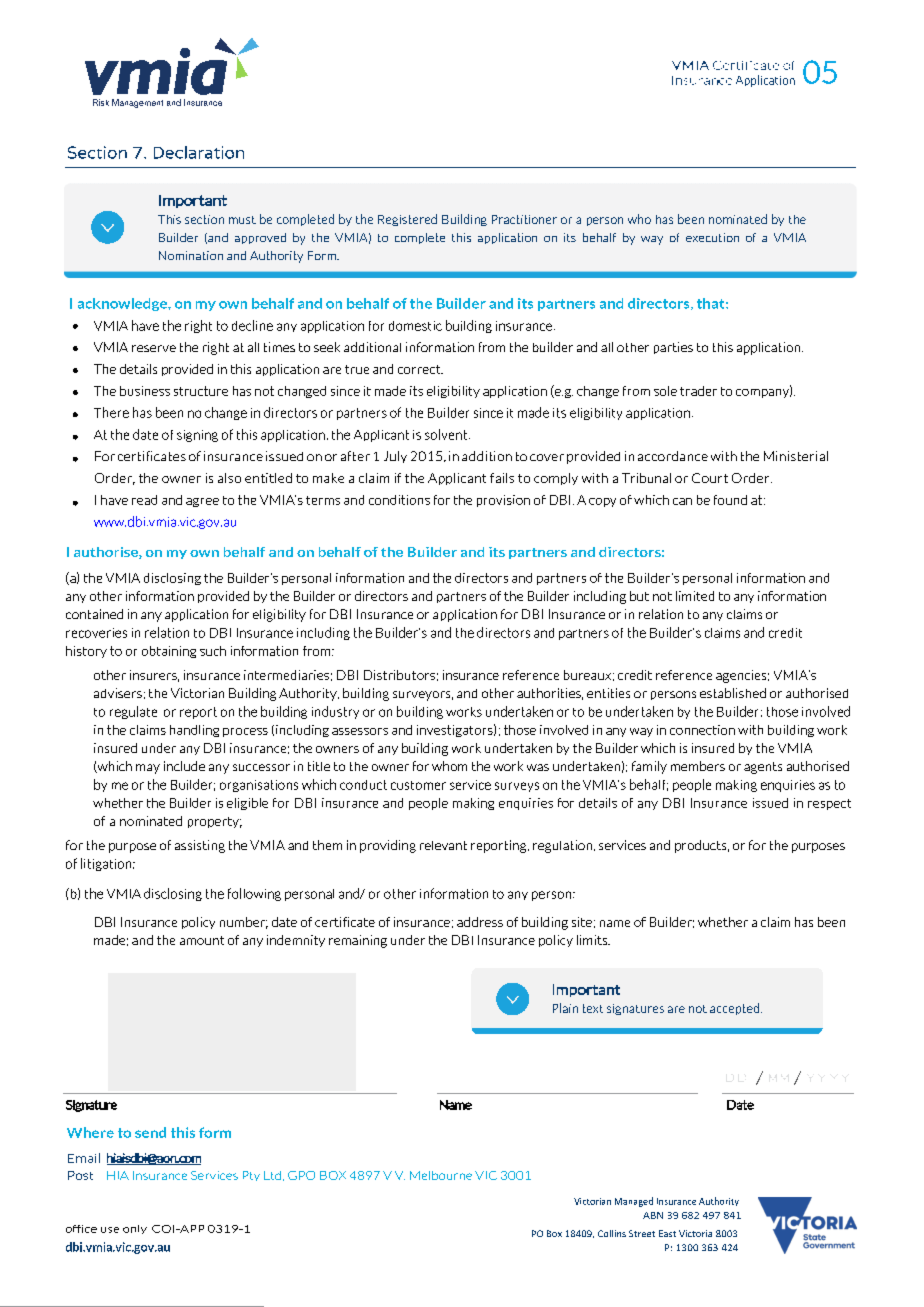  What do you see at coordinates (763, 768) in the screenshot?
I see `agents` at bounding box center [763, 768].
